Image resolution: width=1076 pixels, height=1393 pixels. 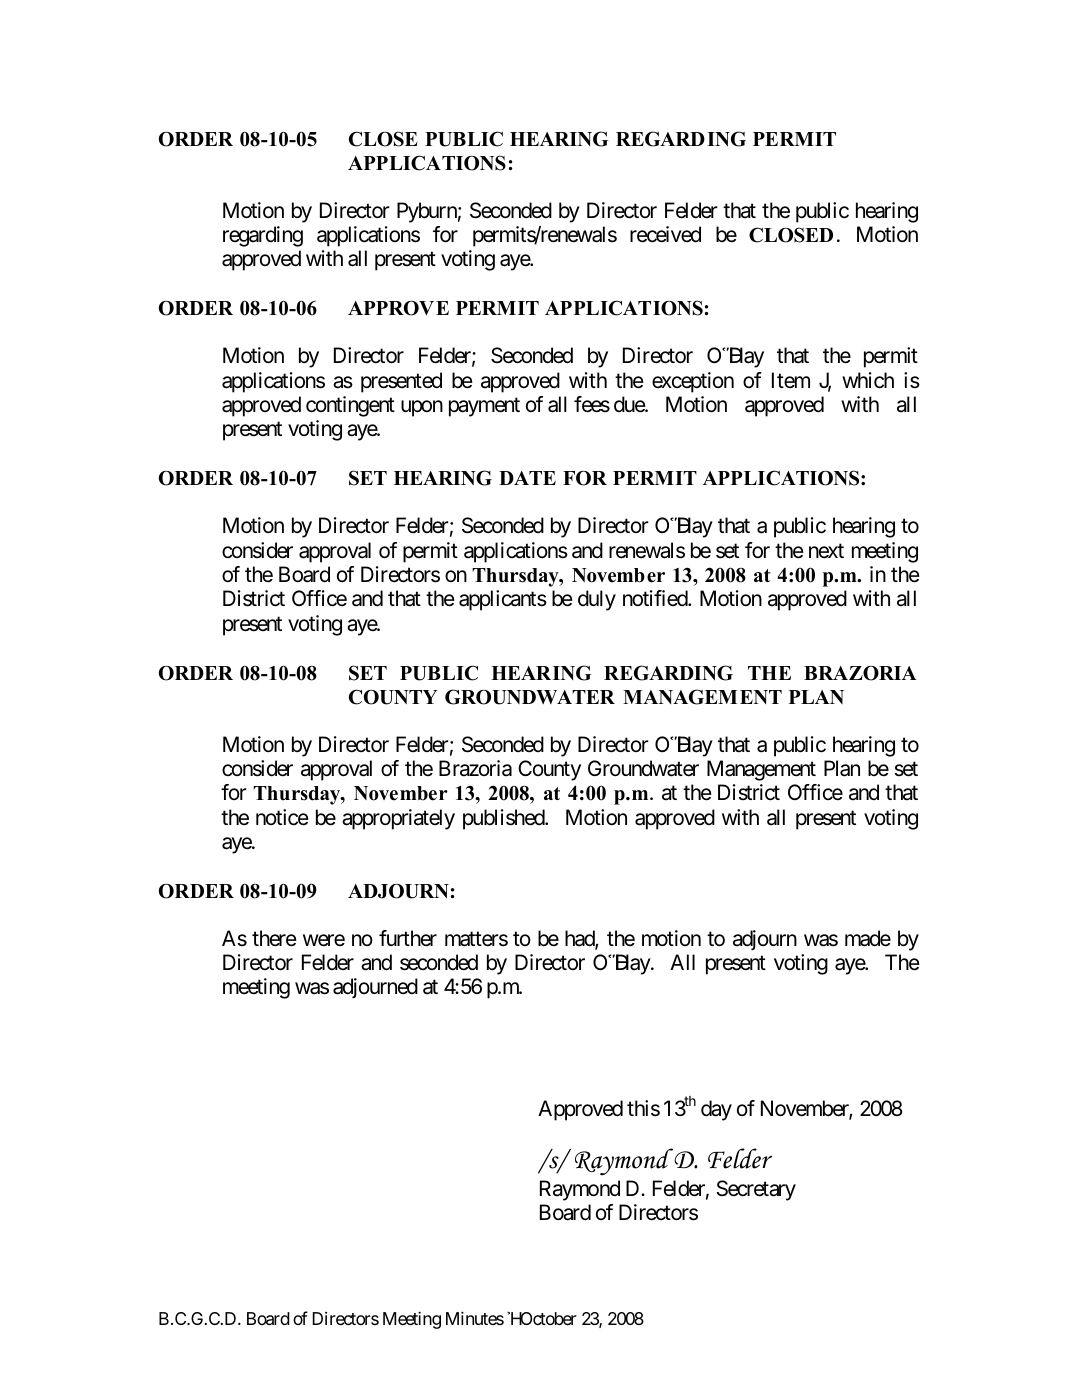 I want to click on October, so click(x=547, y=1318).
